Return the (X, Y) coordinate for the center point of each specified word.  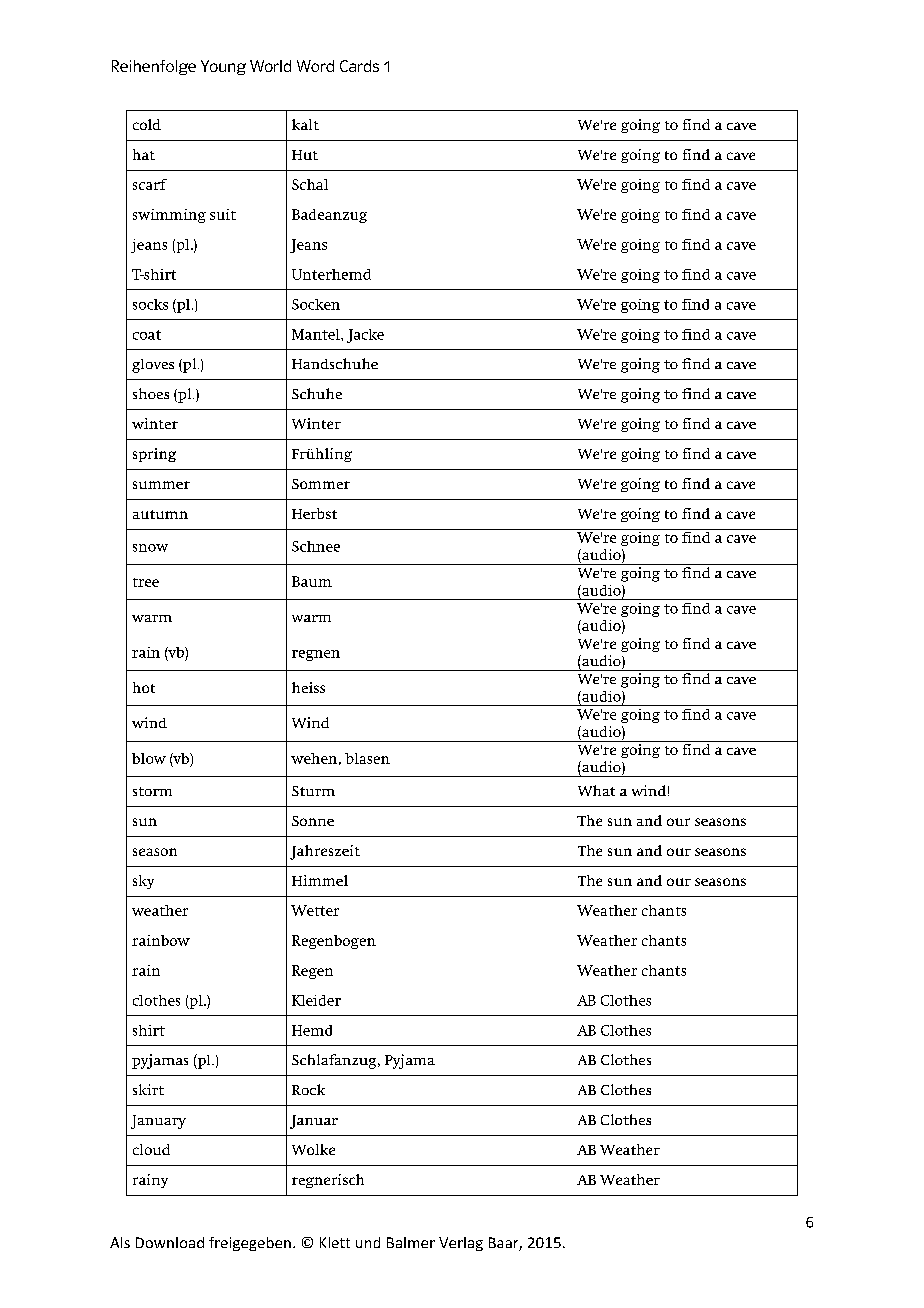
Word (315, 66)
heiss (308, 687)
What (596, 790)
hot (144, 687)
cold (147, 124)
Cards (359, 66)
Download (170, 1242)
